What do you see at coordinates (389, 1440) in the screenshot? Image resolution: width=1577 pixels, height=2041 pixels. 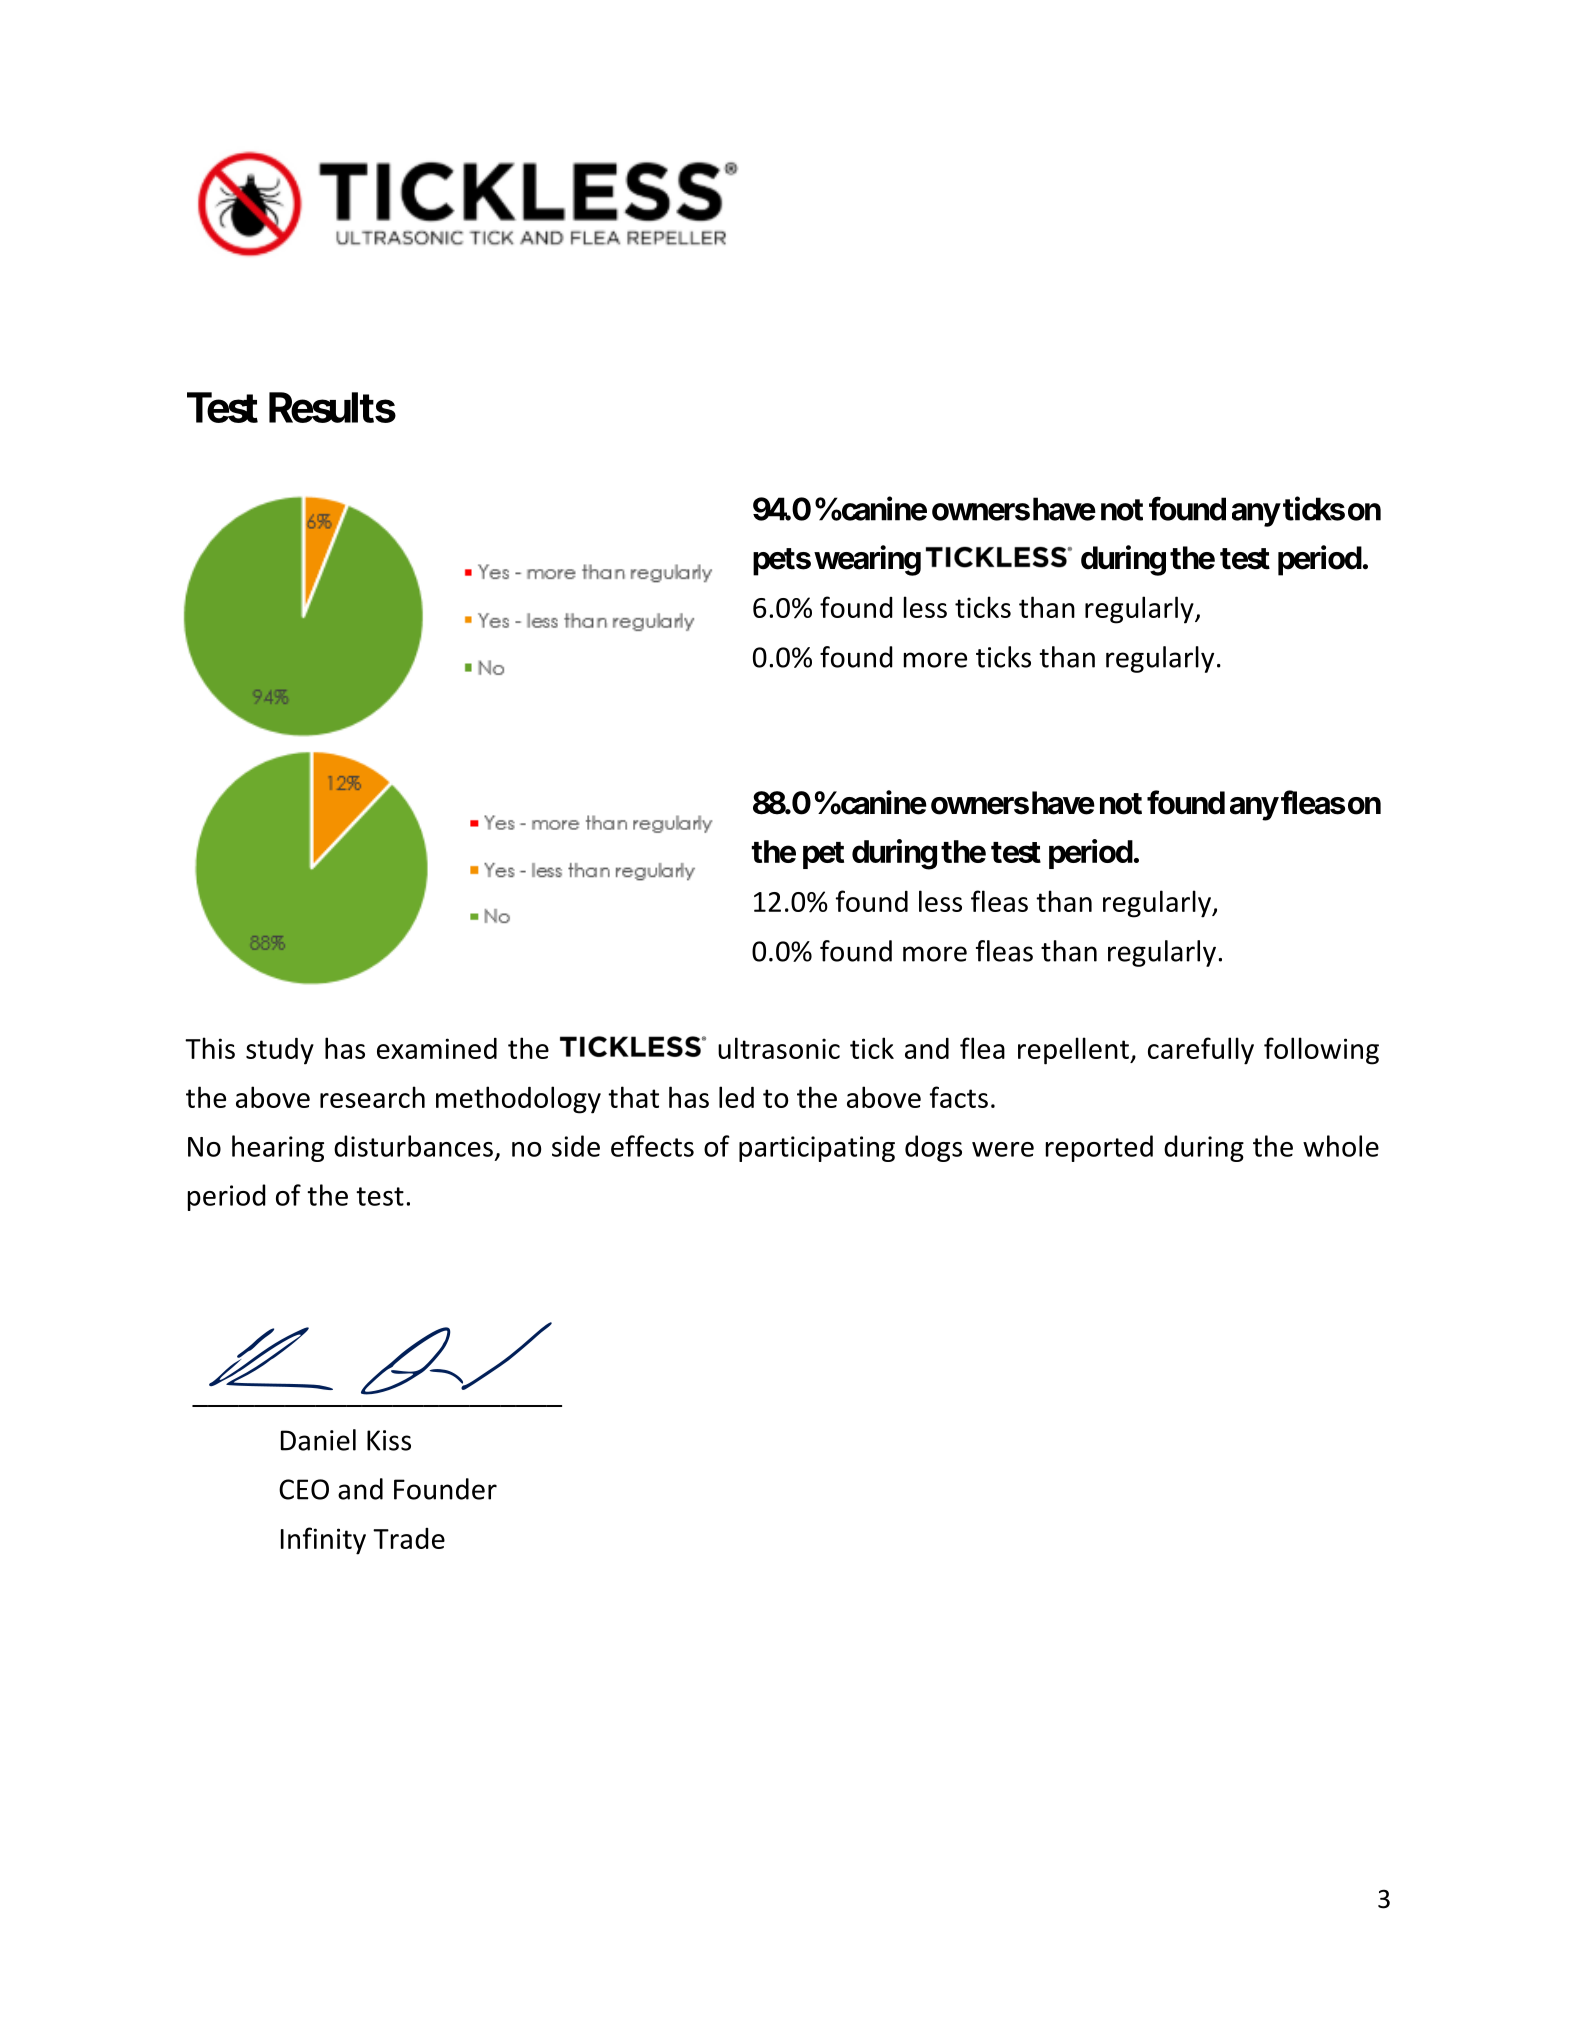 I see `Kiss` at bounding box center [389, 1440].
